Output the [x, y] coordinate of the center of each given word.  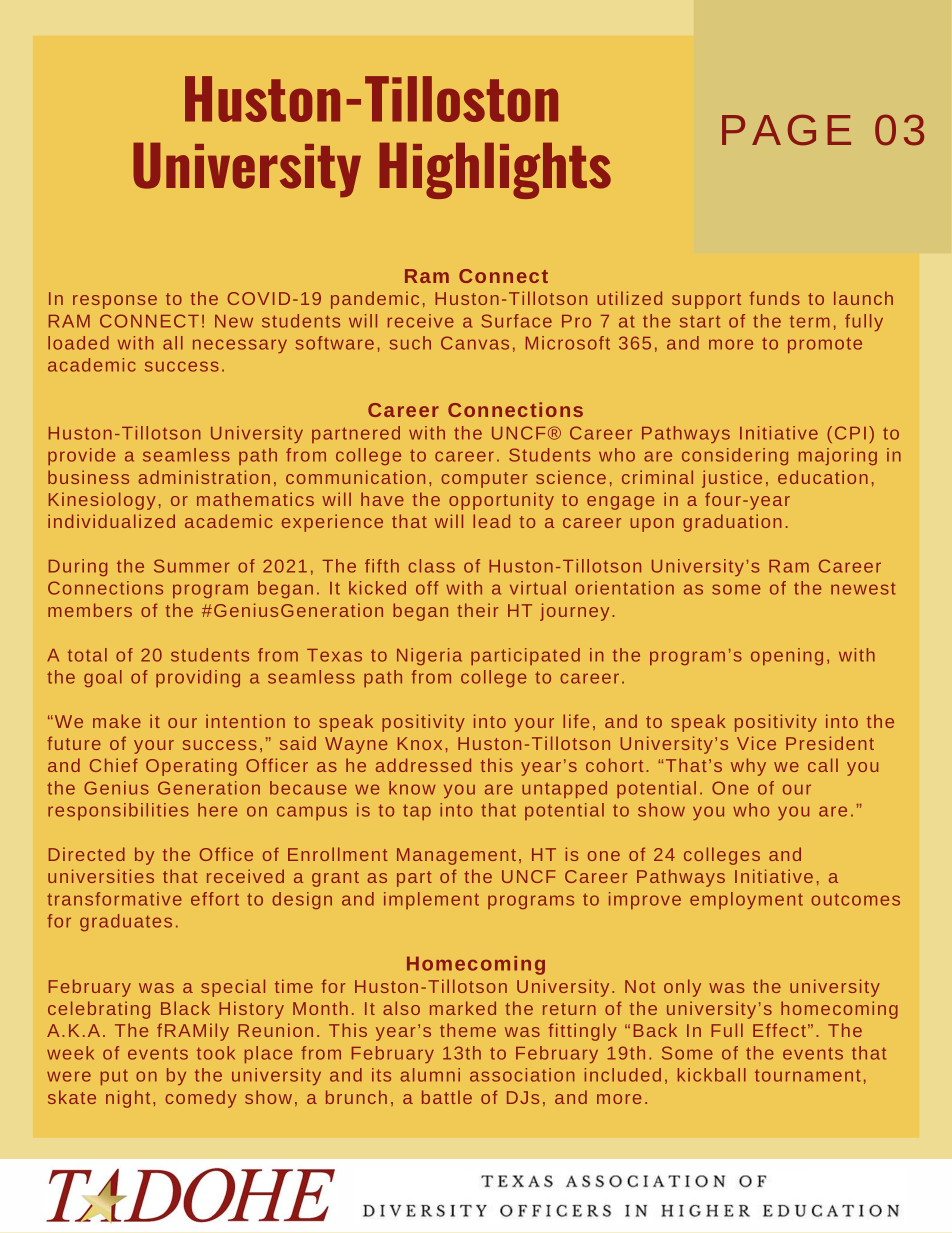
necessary [240, 346]
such [410, 343]
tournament [808, 1076]
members [90, 610]
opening [787, 656]
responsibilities [118, 811]
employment [746, 900]
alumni [430, 1075]
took [216, 1053]
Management [456, 856]
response [115, 302]
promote [825, 345]
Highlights [495, 171]
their [477, 610]
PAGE [786, 130]
